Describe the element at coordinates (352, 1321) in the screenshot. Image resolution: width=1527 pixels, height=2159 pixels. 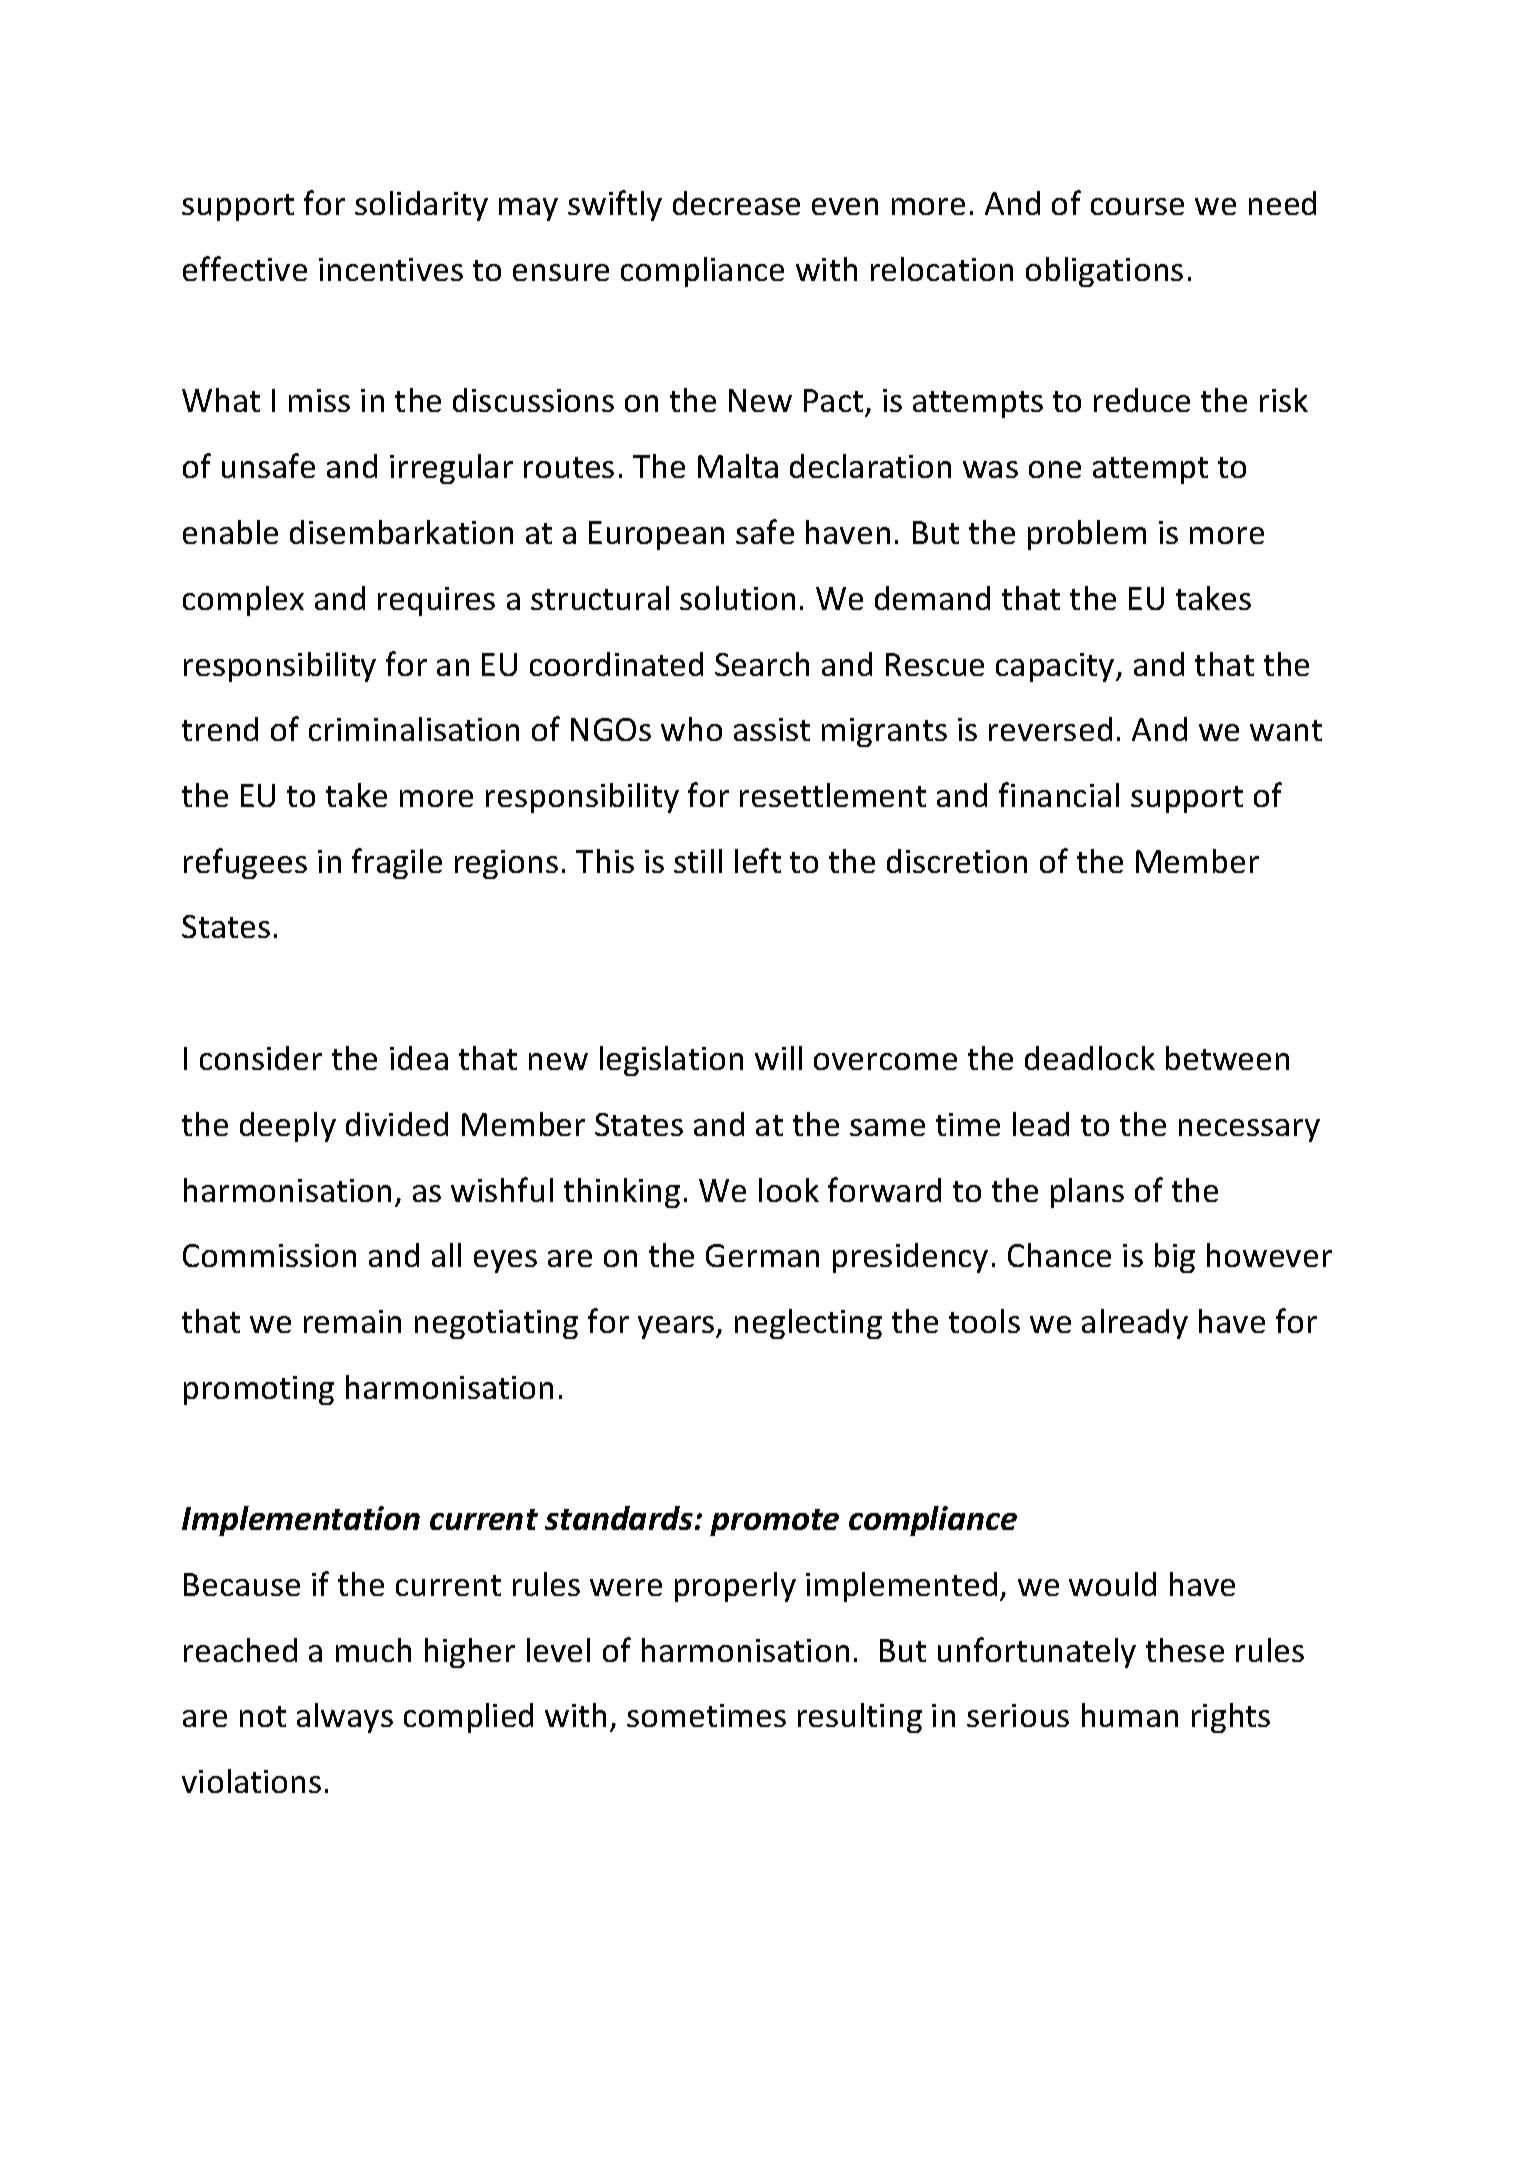
I see `remain` at that location.
